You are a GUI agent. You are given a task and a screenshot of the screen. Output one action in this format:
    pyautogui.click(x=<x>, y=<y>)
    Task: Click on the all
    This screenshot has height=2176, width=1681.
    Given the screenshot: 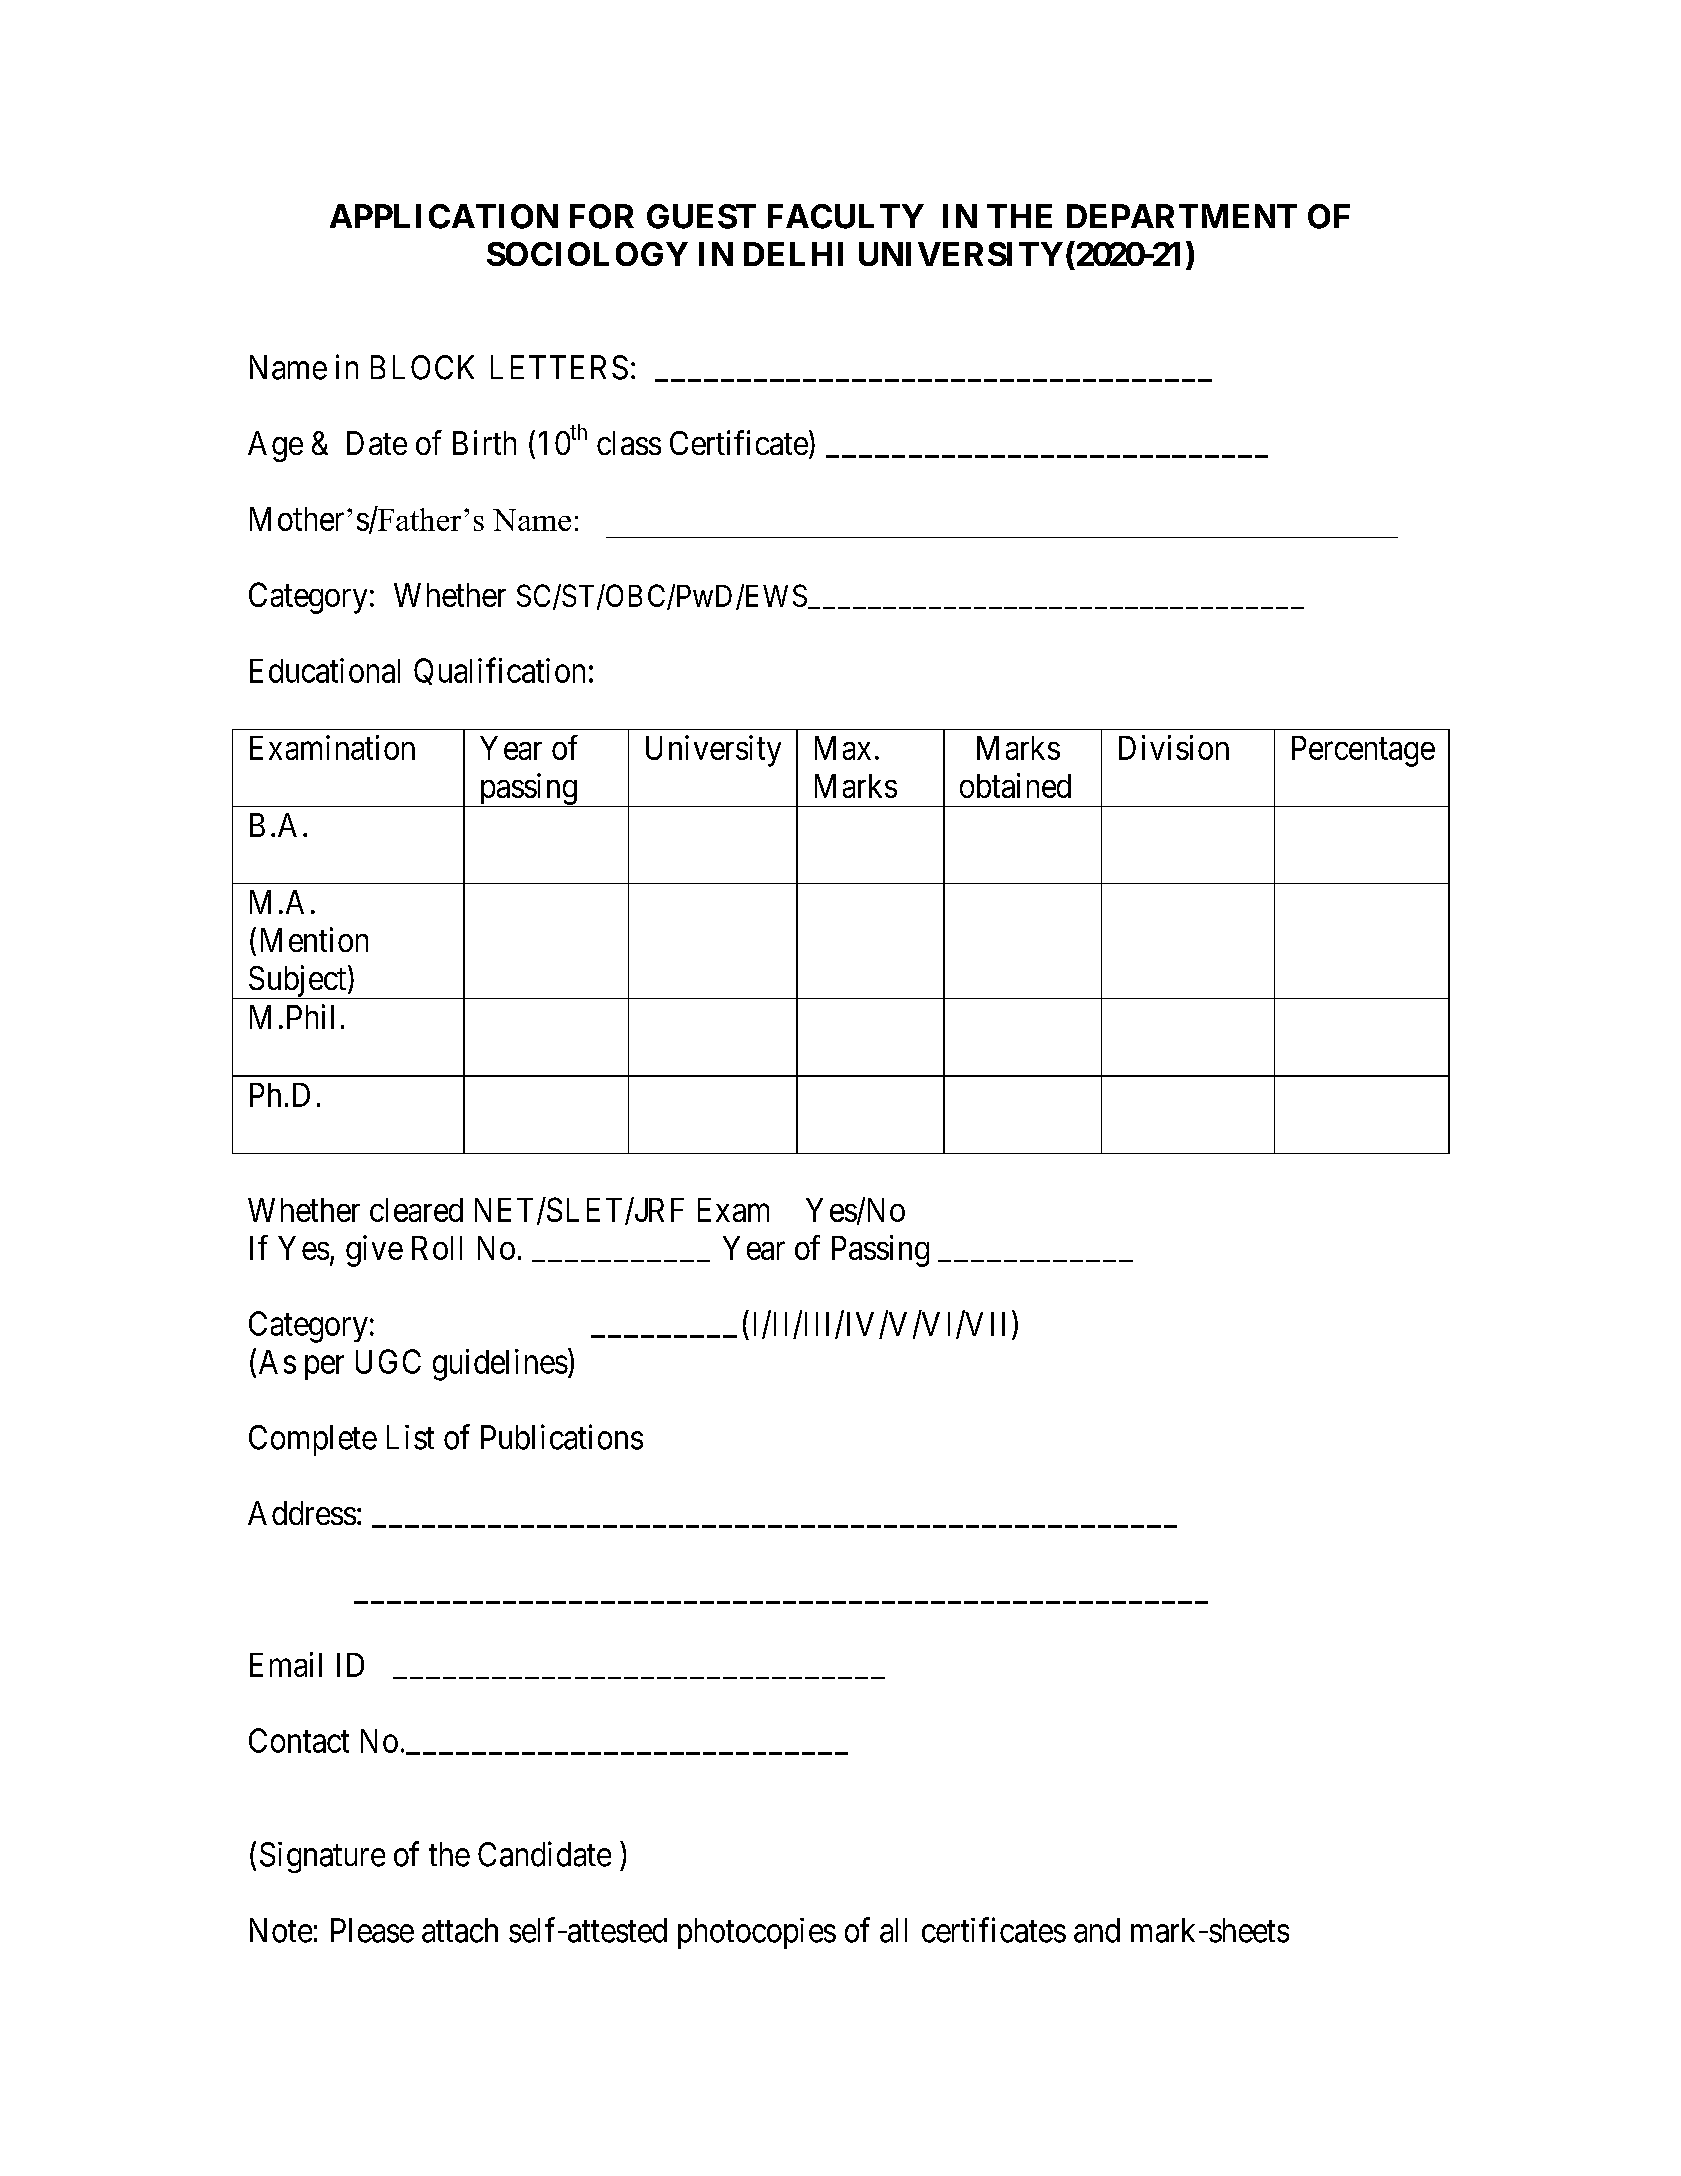 What is the action you would take?
    pyautogui.click(x=893, y=1930)
